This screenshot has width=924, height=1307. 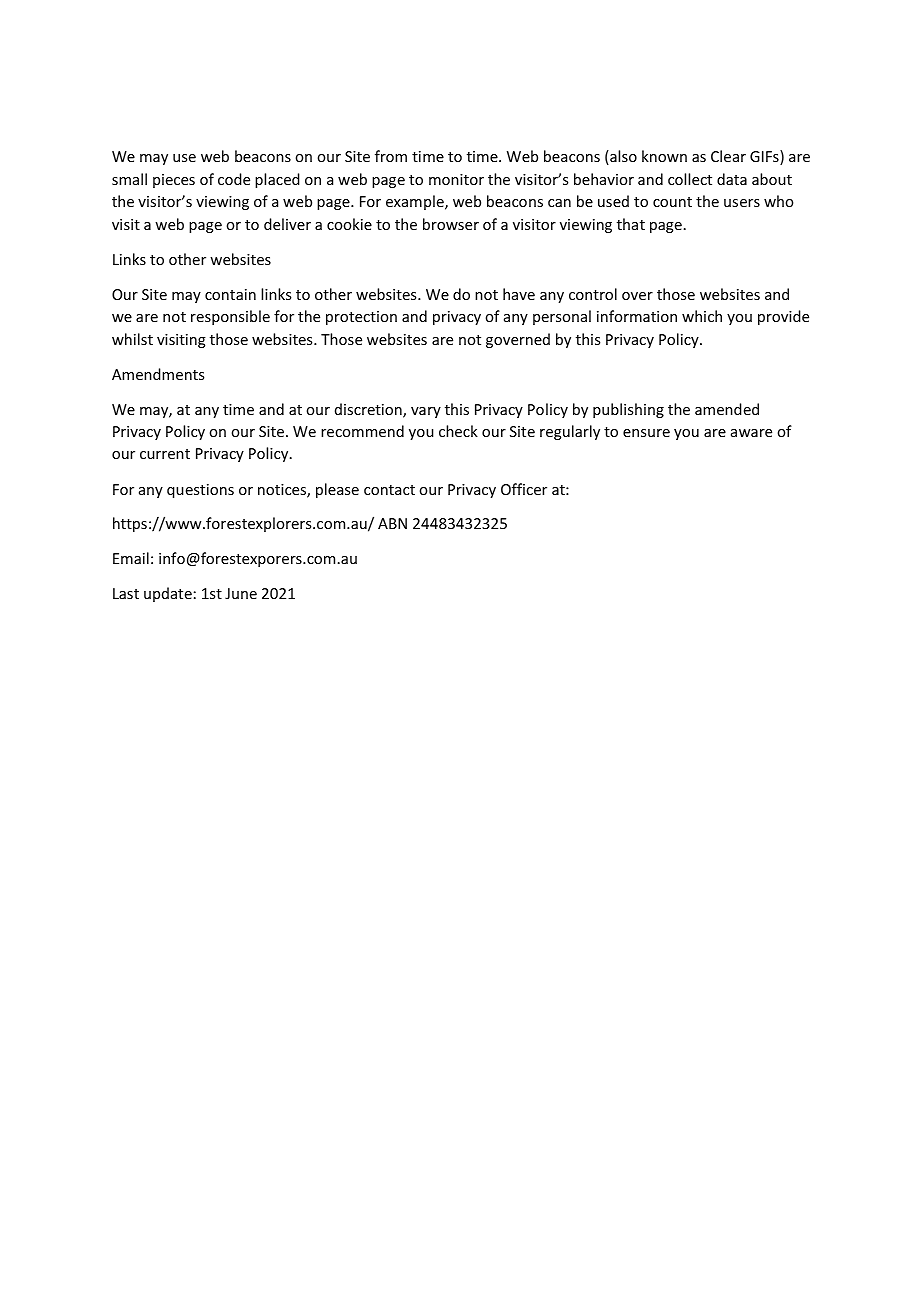 What do you see at coordinates (426, 412) in the screenshot?
I see `vary` at bounding box center [426, 412].
